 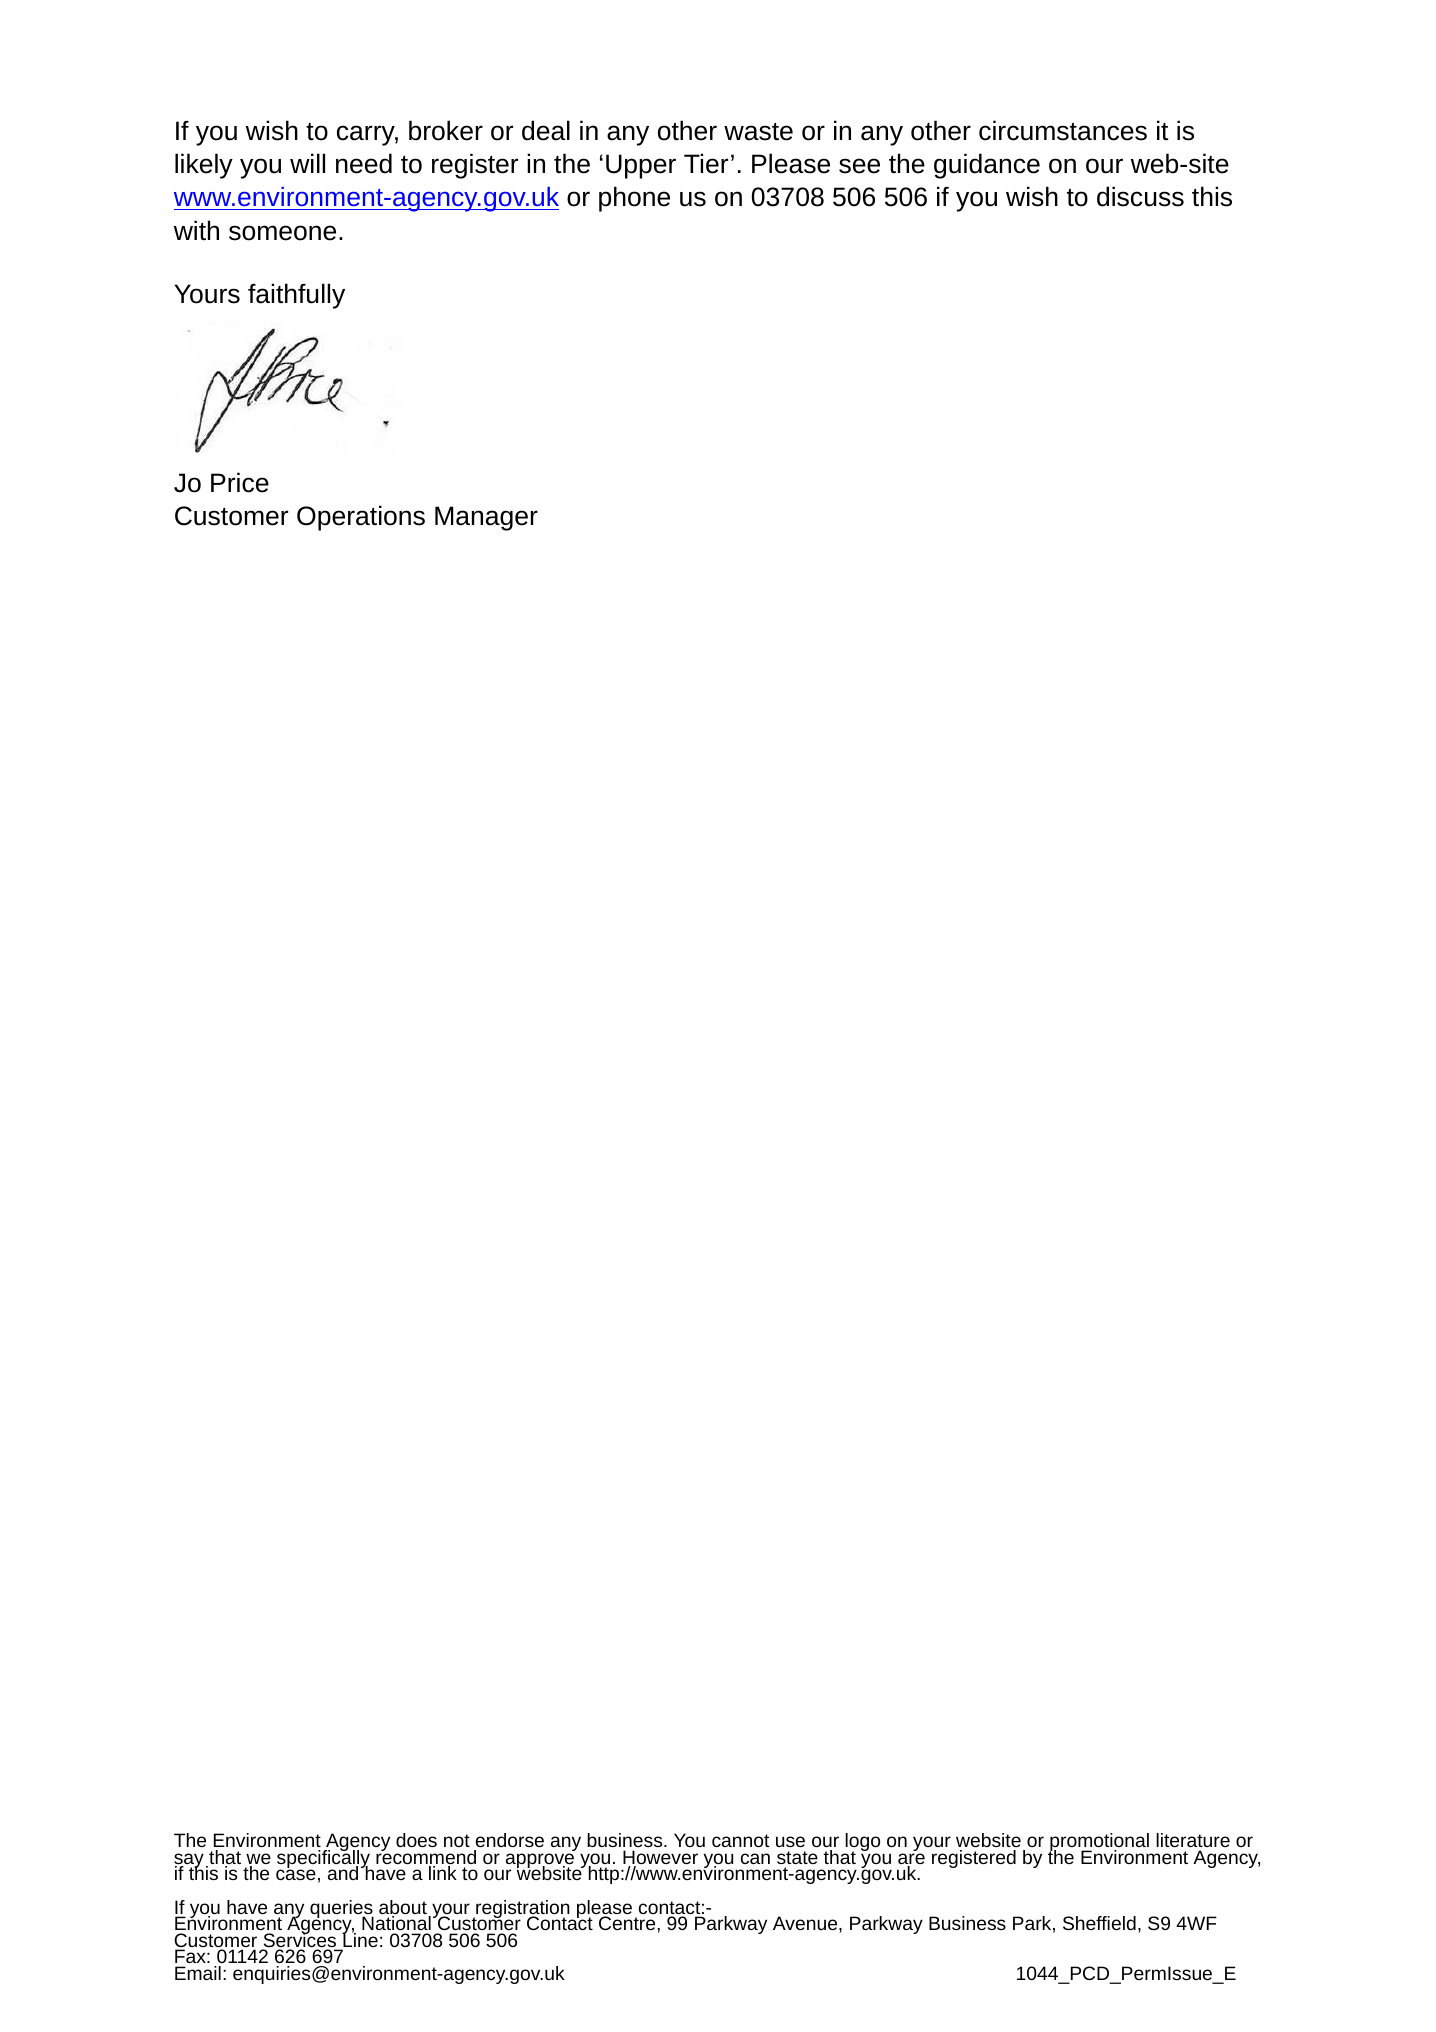 What do you see at coordinates (1063, 130) in the page?
I see `circumstances` at bounding box center [1063, 130].
